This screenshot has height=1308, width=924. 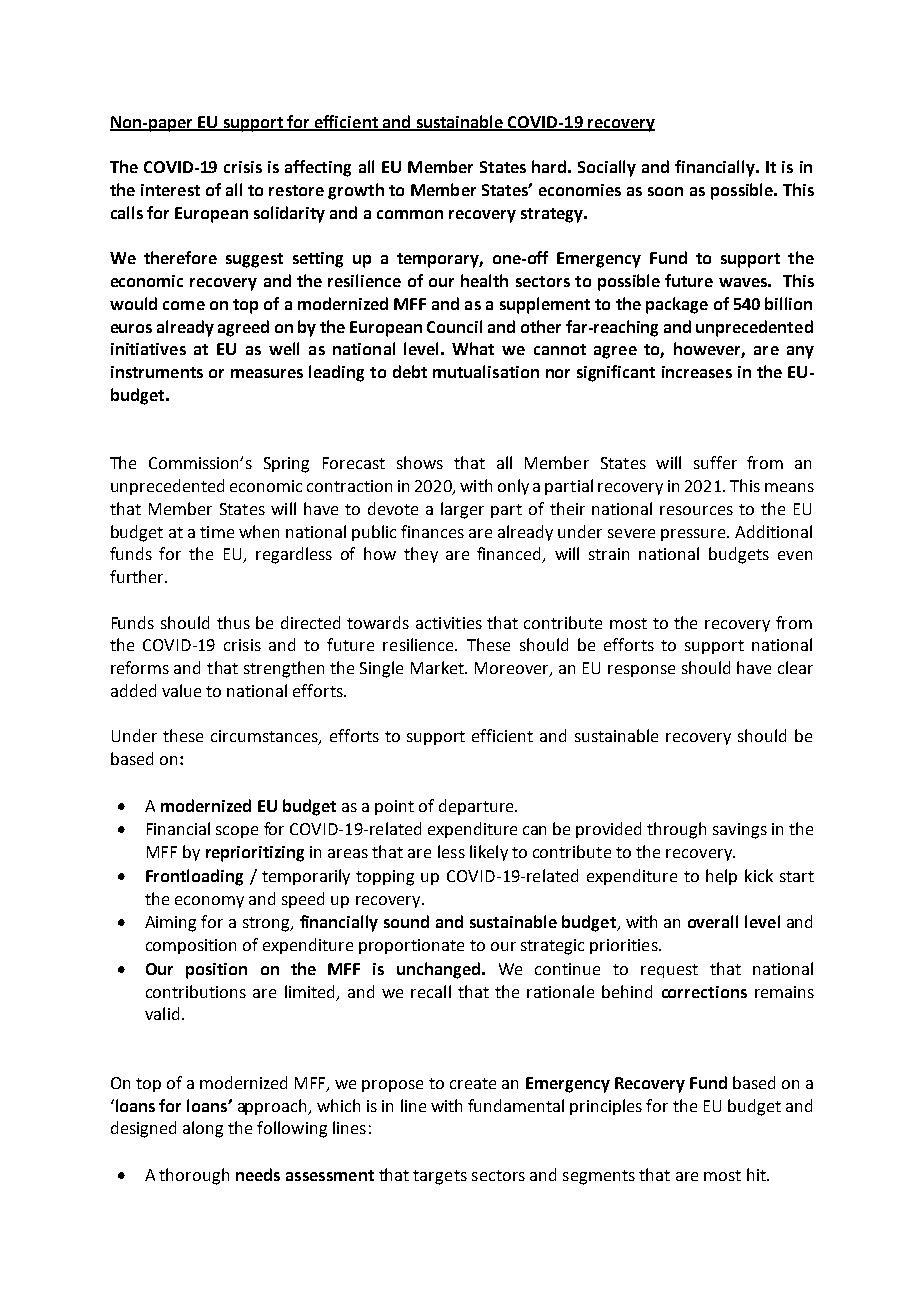 I want to click on pressure, so click(x=694, y=535).
